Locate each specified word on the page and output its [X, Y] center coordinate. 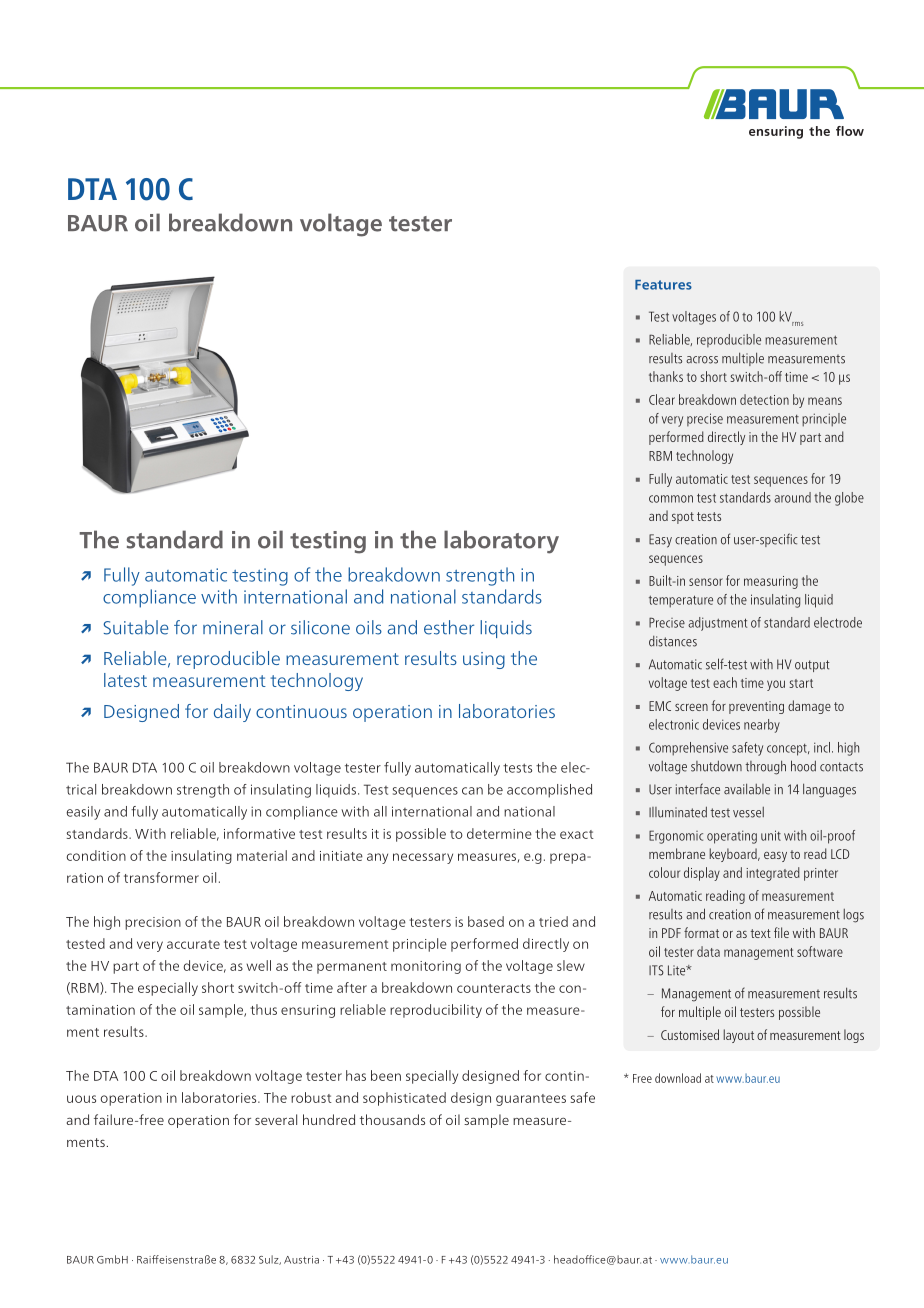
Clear [662, 399]
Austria [301, 1260]
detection [764, 399]
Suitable [135, 627]
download [678, 1078]
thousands [392, 1119]
